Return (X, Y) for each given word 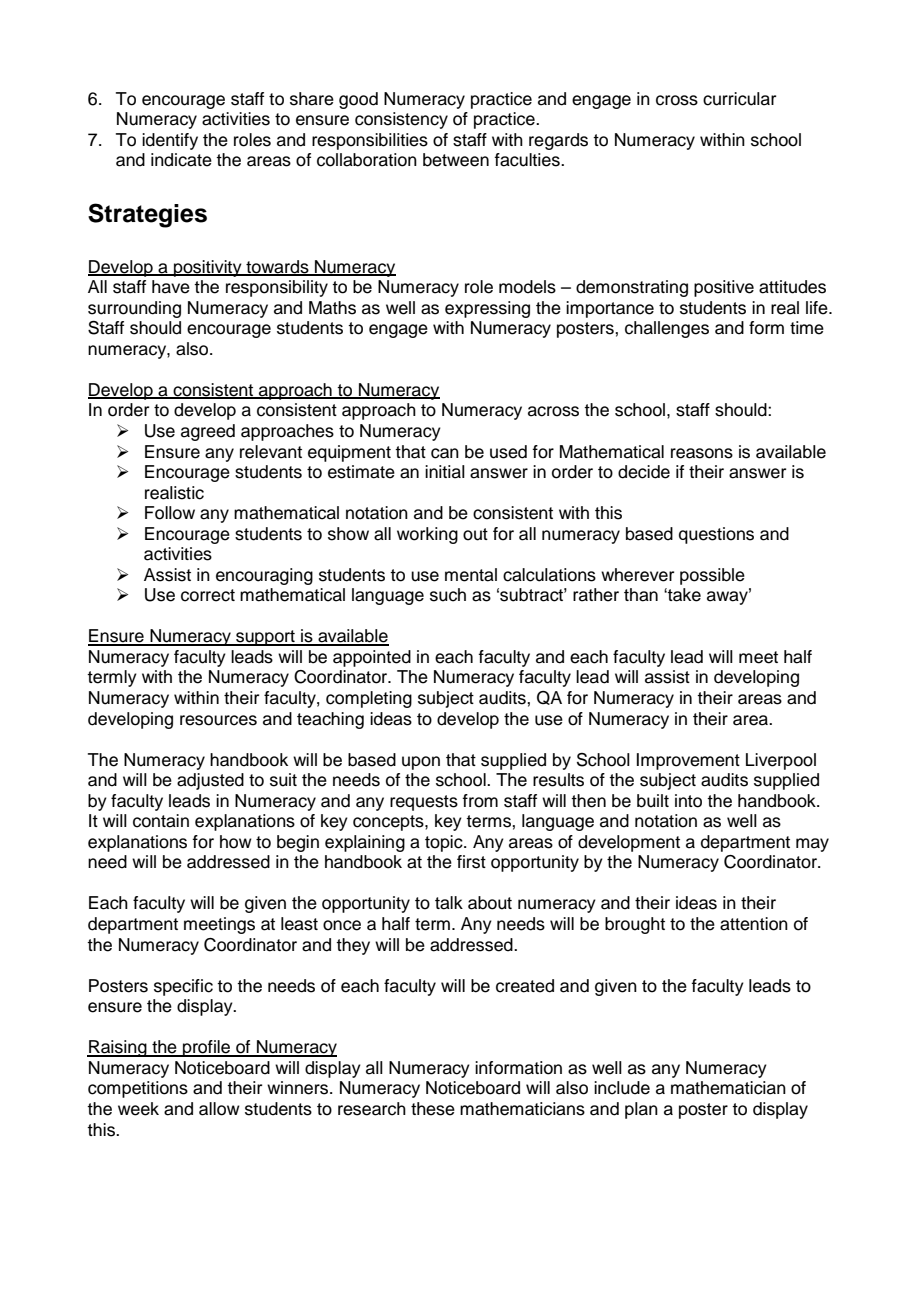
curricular (739, 99)
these (433, 1109)
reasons (702, 453)
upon (421, 763)
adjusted (210, 781)
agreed (208, 432)
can (445, 453)
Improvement (688, 761)
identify (170, 141)
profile (207, 1048)
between (456, 160)
